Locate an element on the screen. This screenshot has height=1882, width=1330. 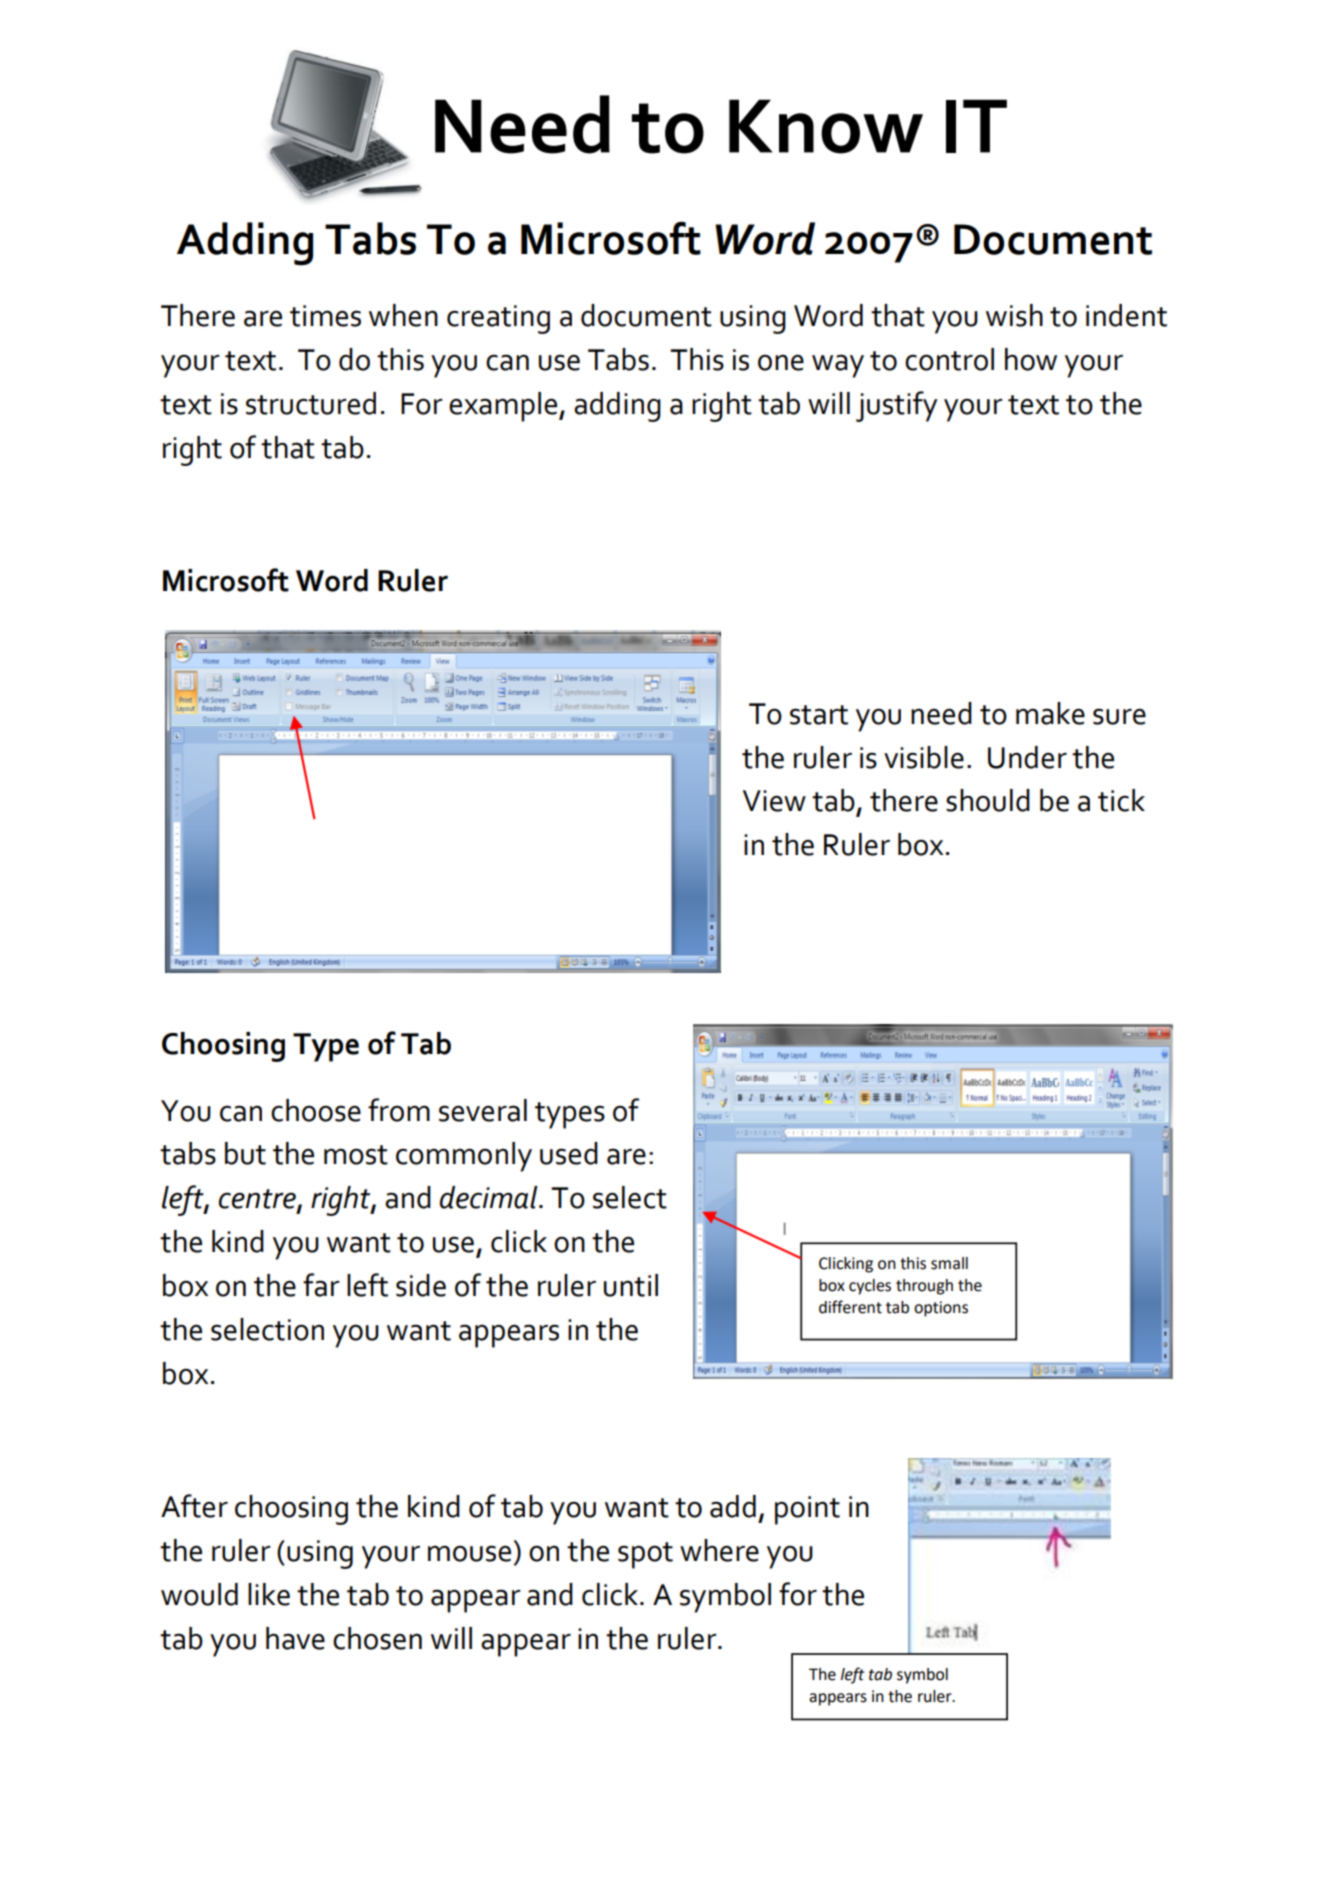
like is located at coordinates (269, 1594).
